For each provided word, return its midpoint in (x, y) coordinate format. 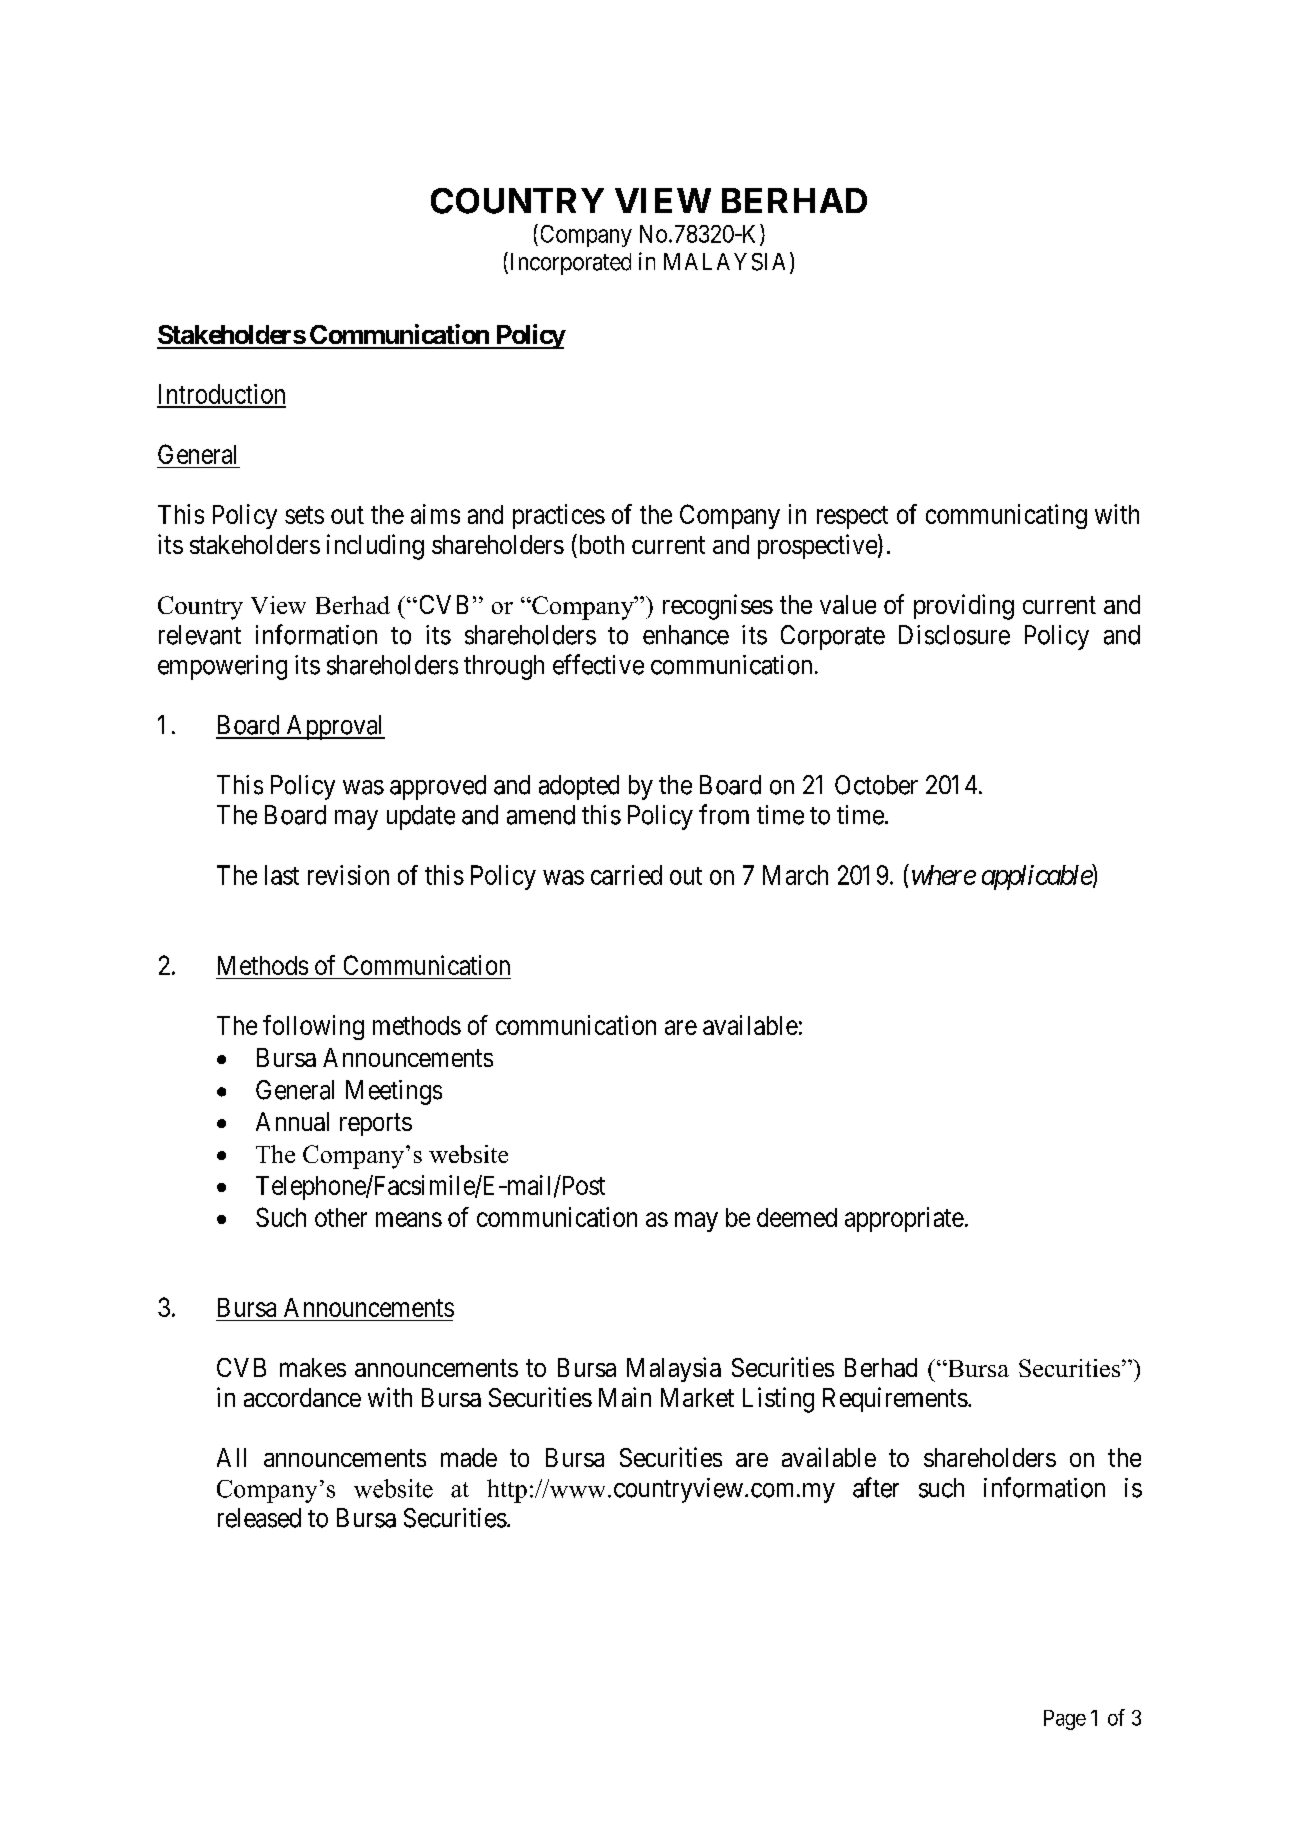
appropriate (904, 1219)
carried (626, 875)
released (259, 1518)
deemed (797, 1217)
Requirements (895, 1399)
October (876, 785)
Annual (292, 1121)
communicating (1006, 516)
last (282, 875)
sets (304, 515)
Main (625, 1397)
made (469, 1457)
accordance (302, 1397)
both (600, 544)
